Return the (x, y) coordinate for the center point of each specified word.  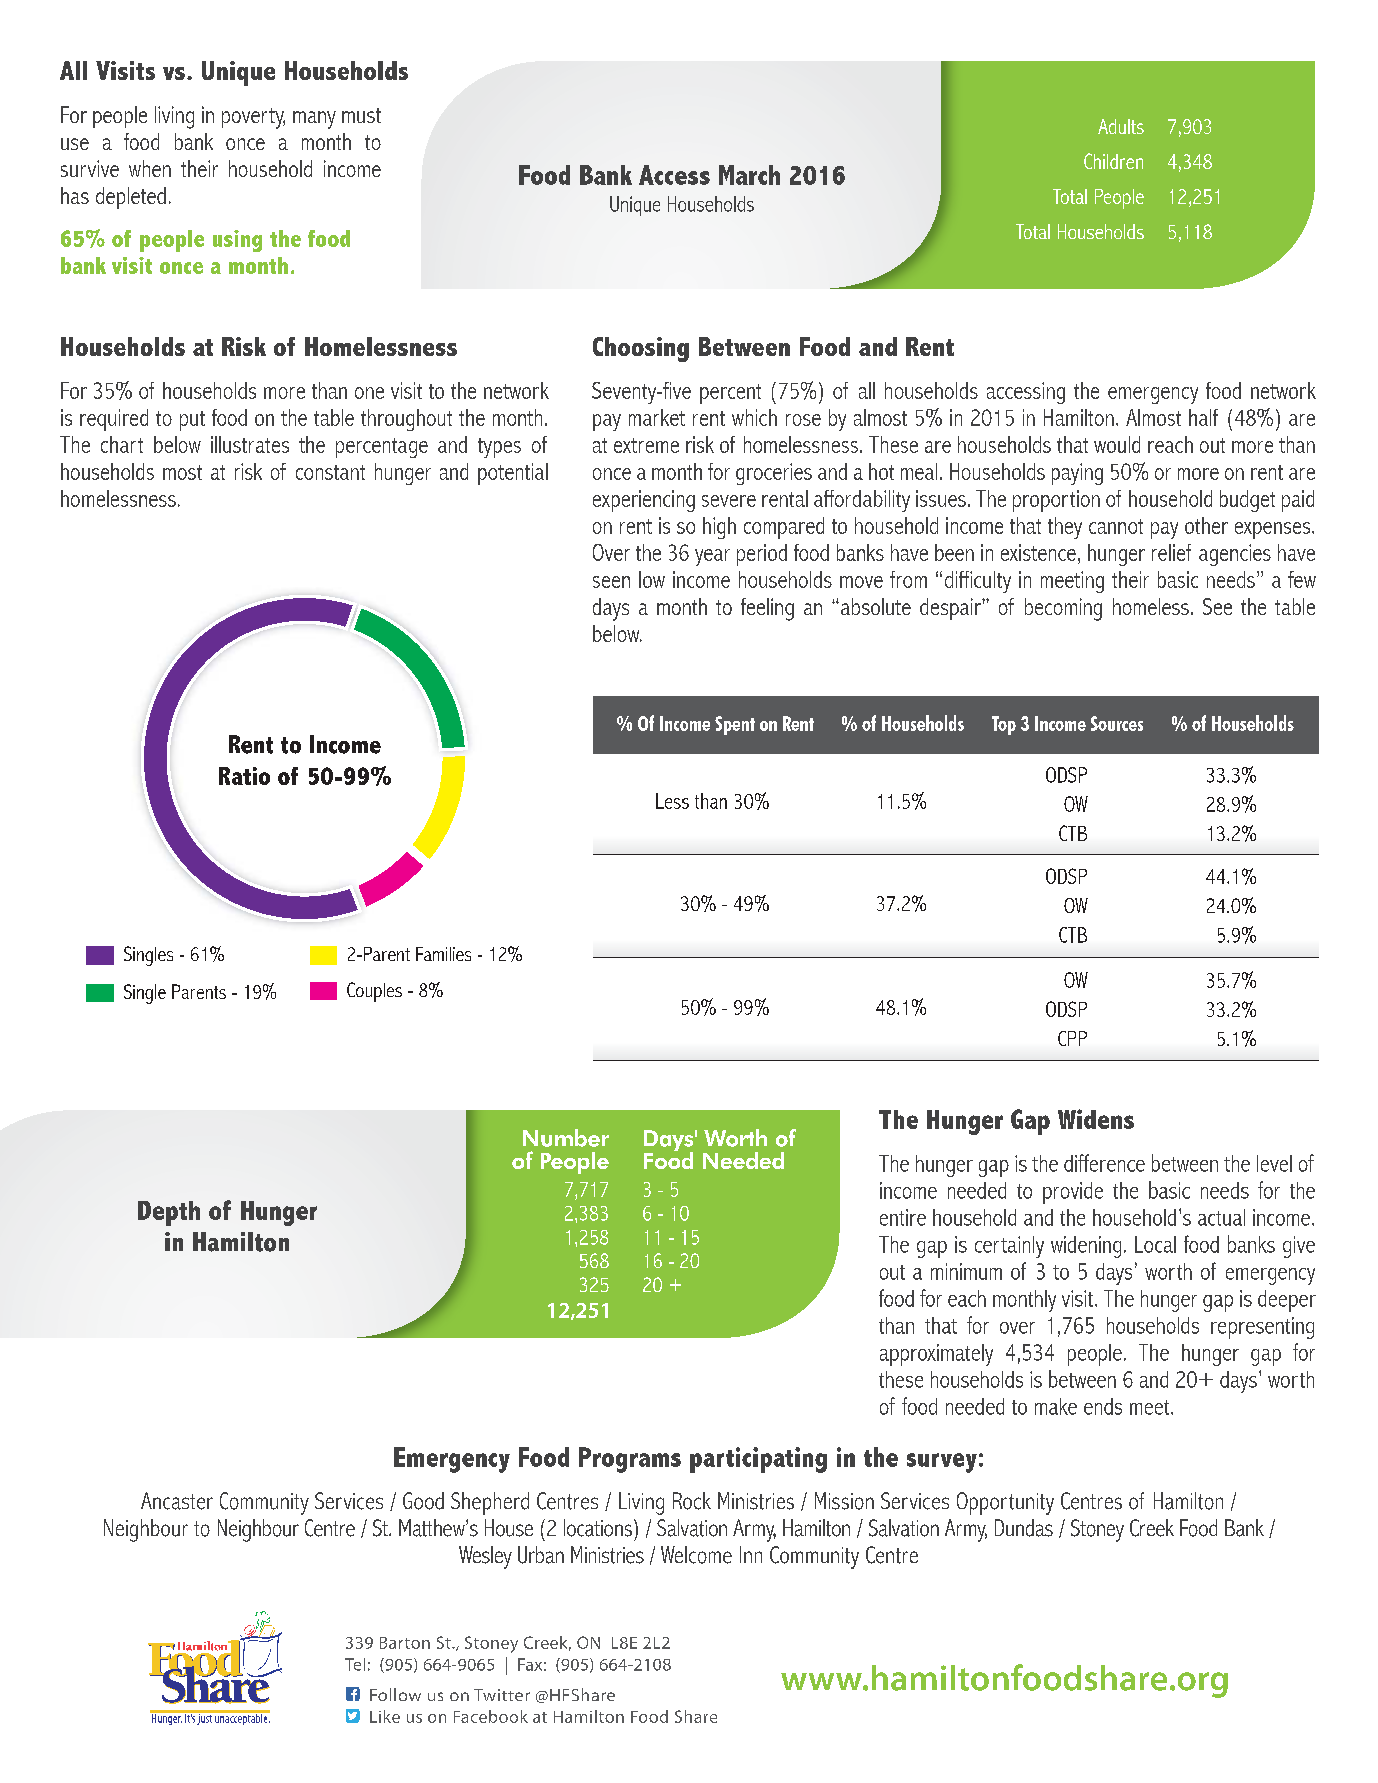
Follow (395, 1694)
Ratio (244, 776)
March (749, 175)
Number (566, 1138)
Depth (169, 1213)
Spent (735, 725)
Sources (1117, 723)
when (150, 168)
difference (1104, 1163)
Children (1113, 161)
